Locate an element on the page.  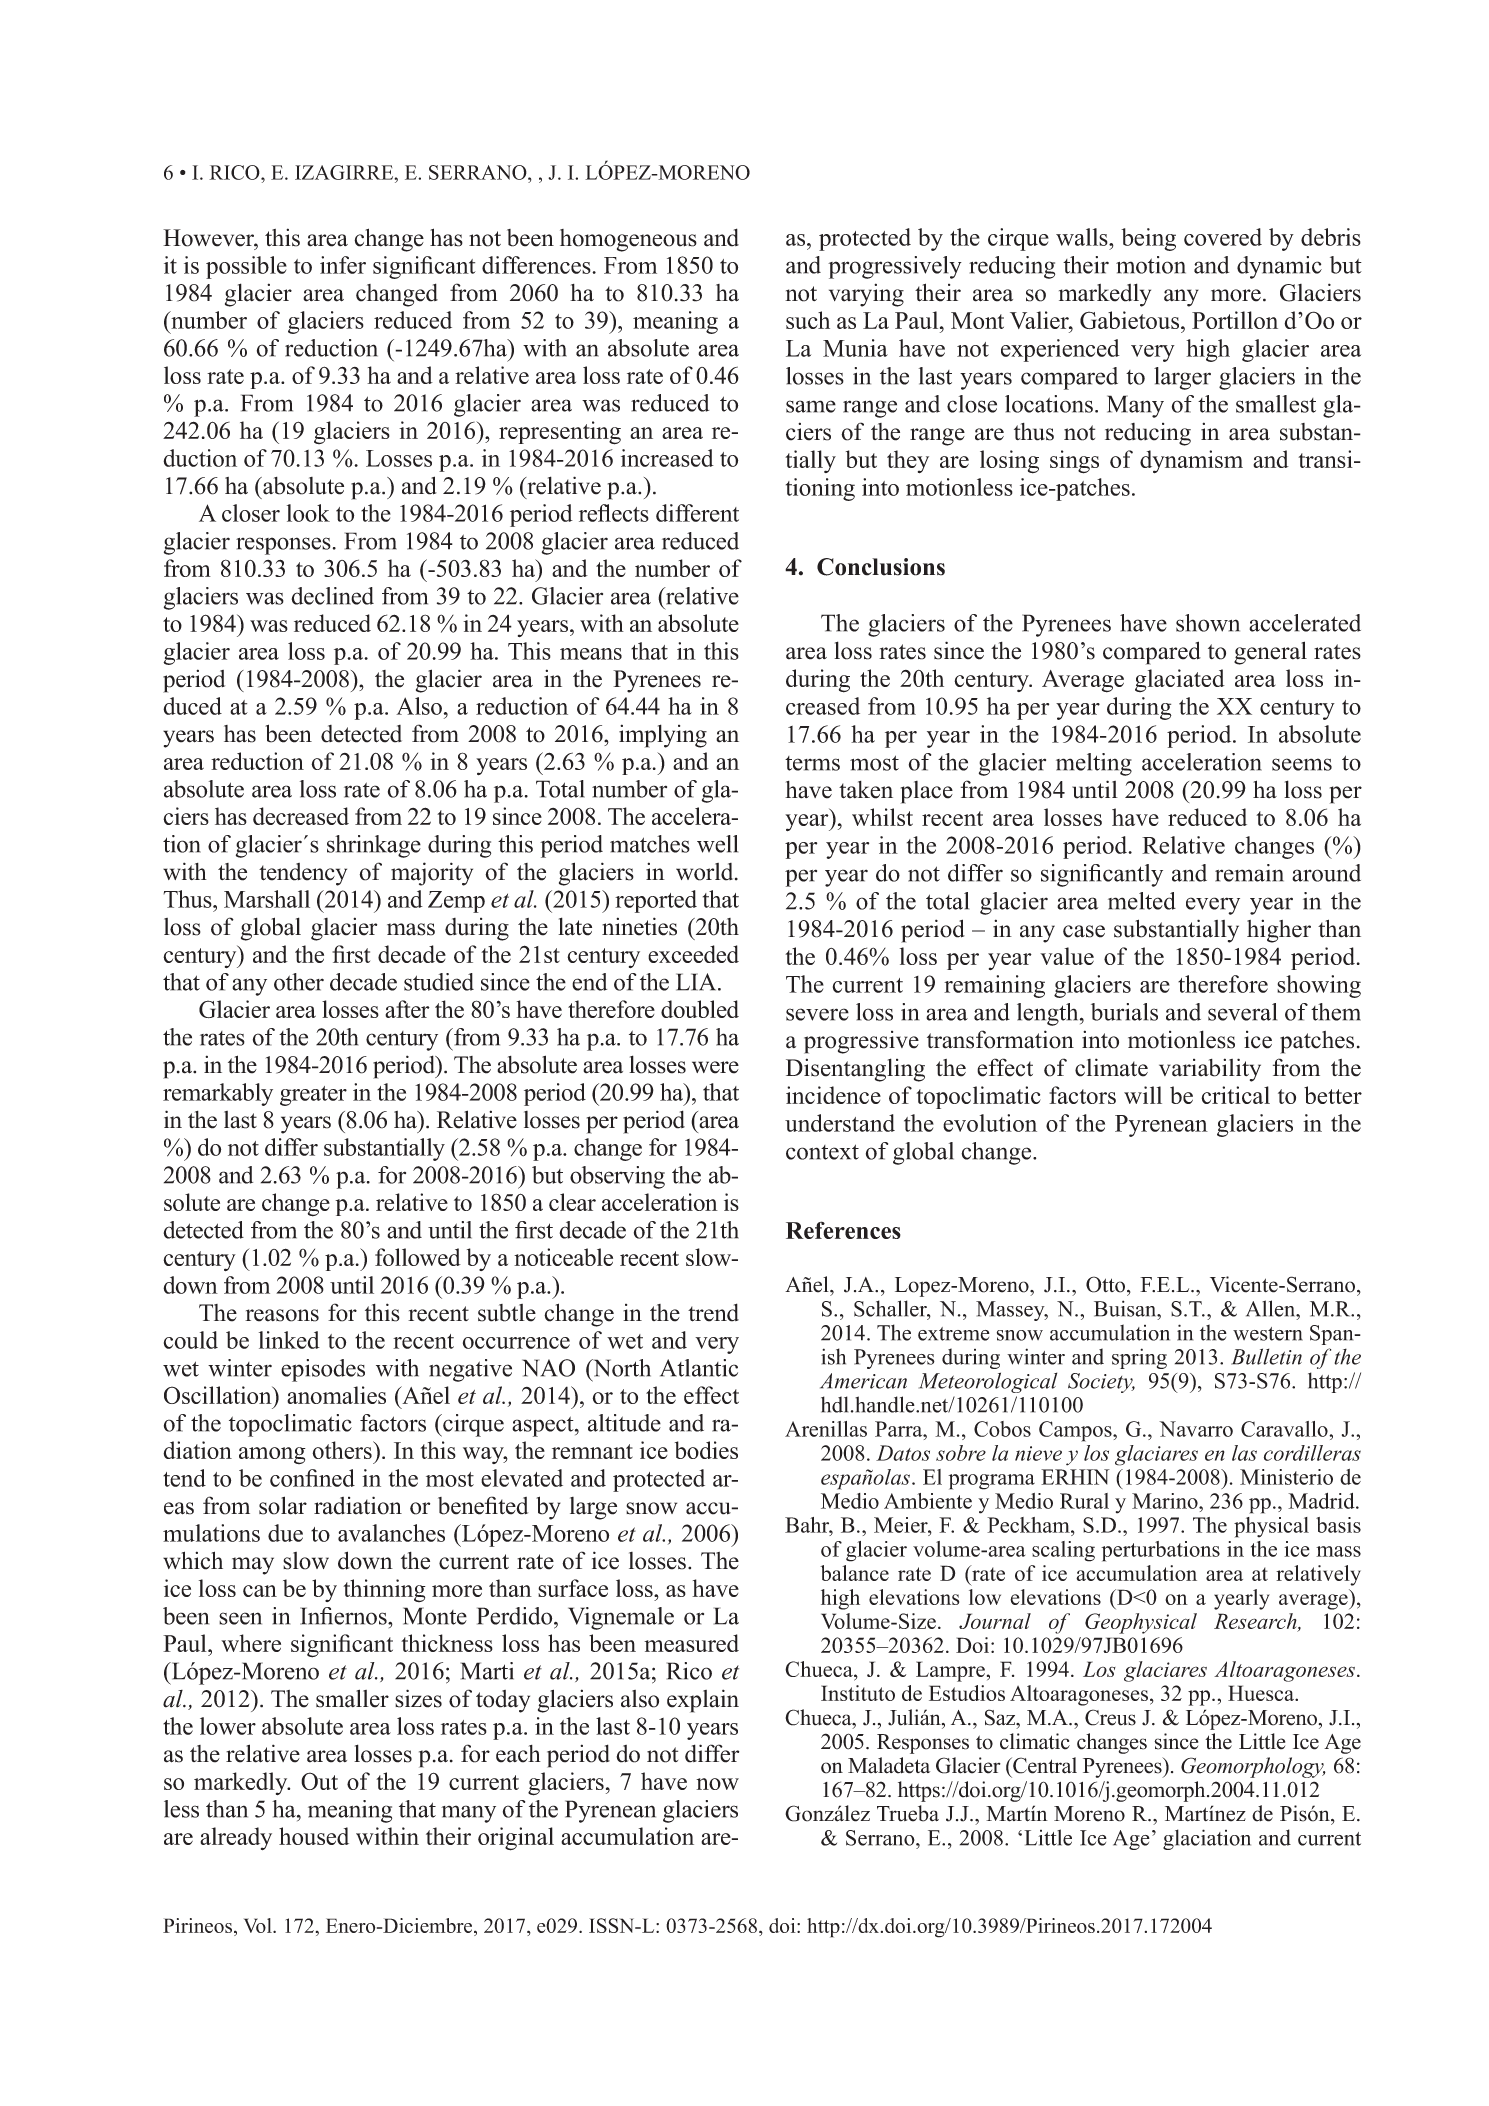
such is located at coordinates (808, 320).
